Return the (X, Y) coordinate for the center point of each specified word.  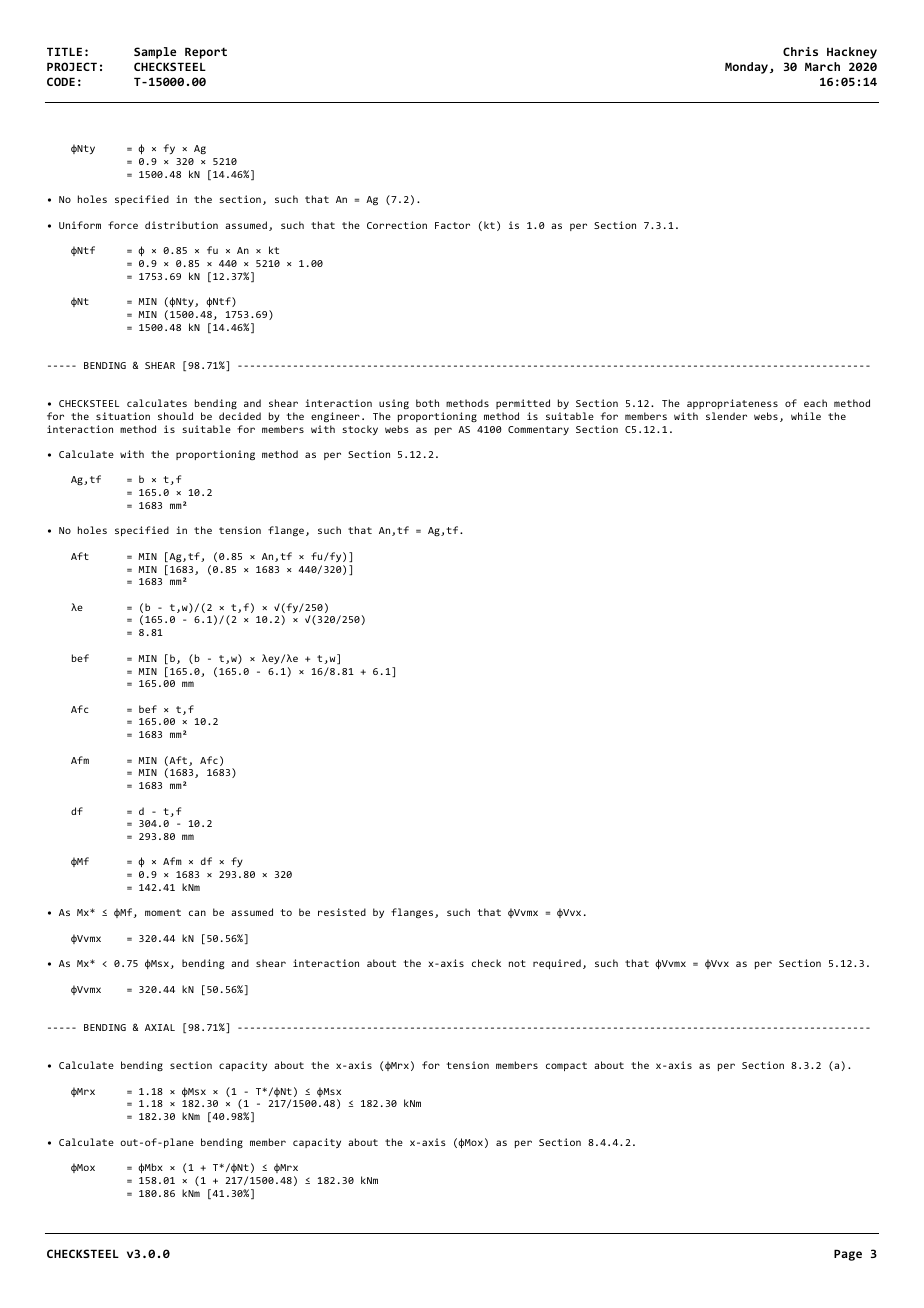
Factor (452, 225)
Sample (155, 53)
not (517, 963)
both (427, 403)
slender (726, 416)
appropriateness (732, 404)
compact (566, 1066)
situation (123, 416)
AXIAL (160, 1027)
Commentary (538, 430)
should (175, 416)
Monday (748, 68)
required (557, 964)
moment (163, 912)
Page (848, 1255)
